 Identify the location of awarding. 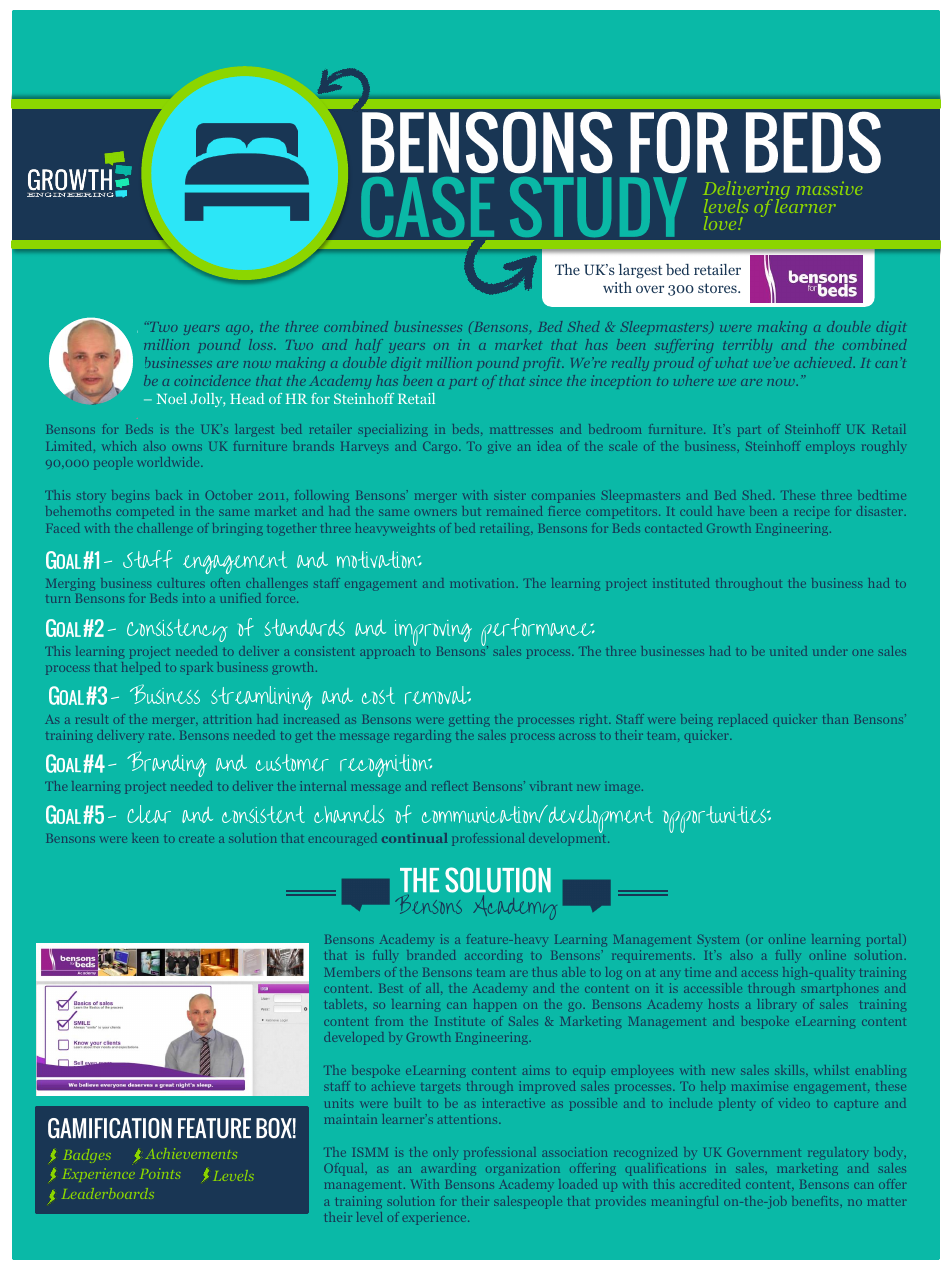
(448, 1169).
